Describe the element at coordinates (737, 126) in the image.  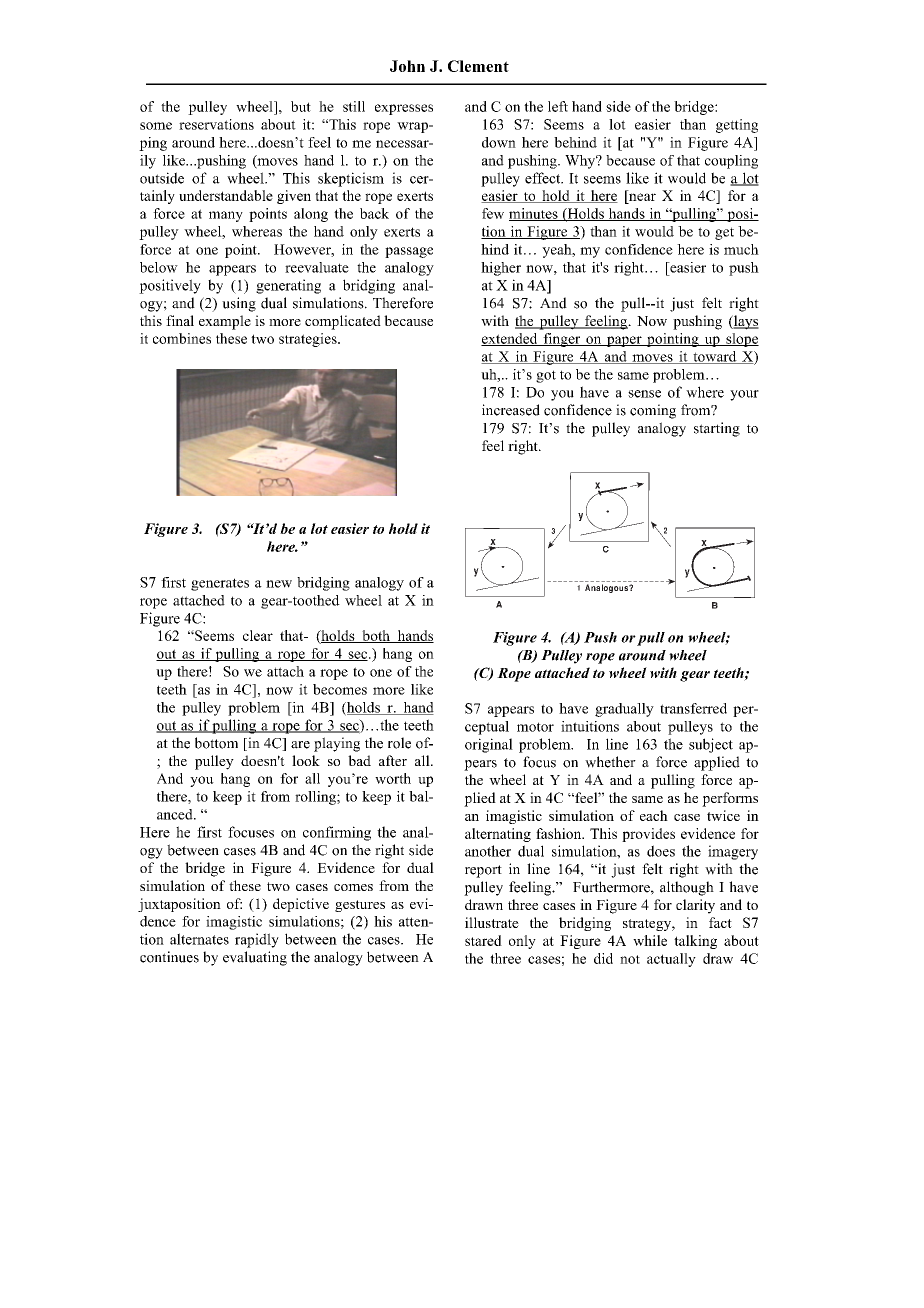
I see `getting` at that location.
